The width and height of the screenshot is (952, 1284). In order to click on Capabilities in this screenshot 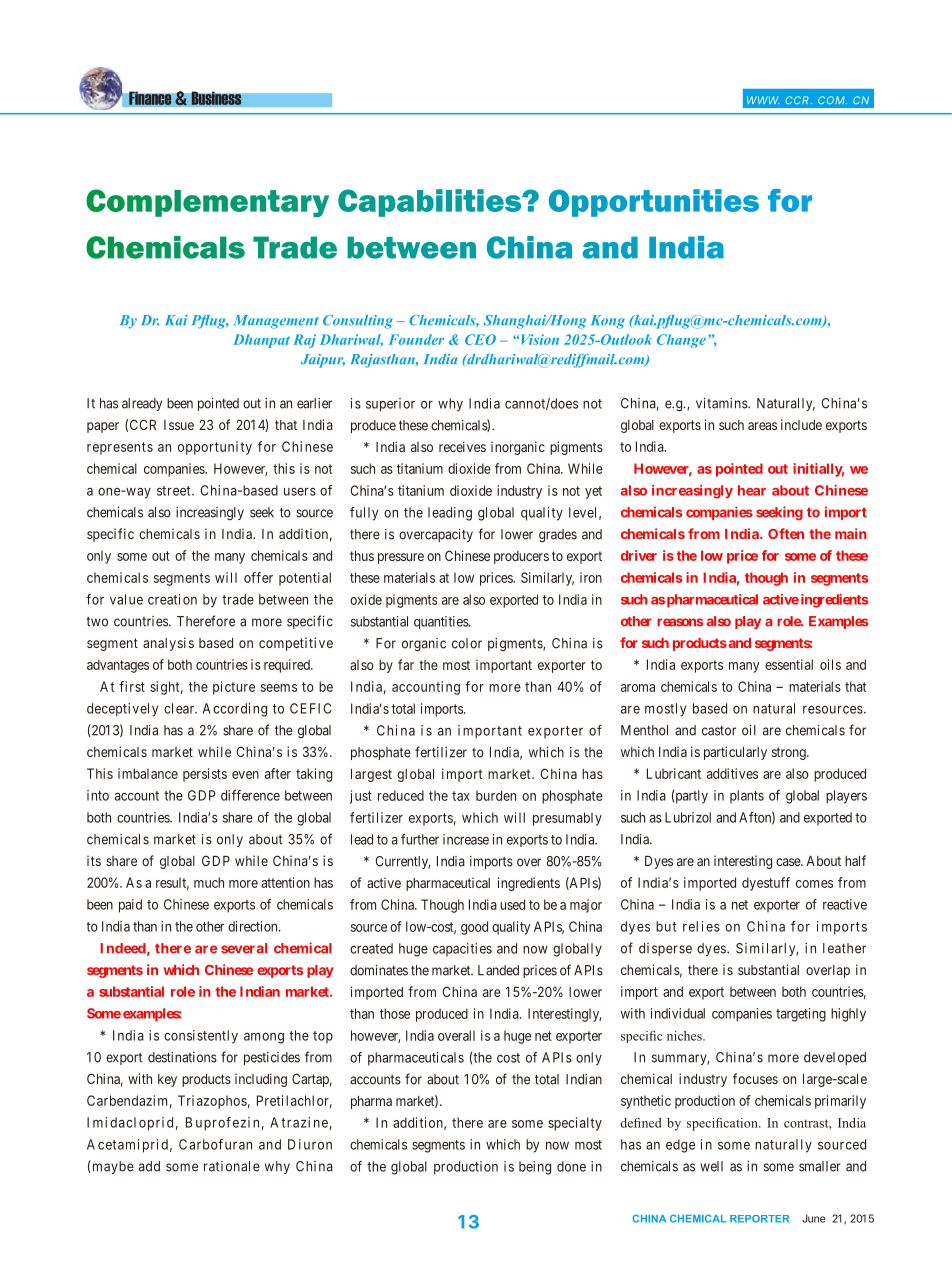, I will do `click(431, 203)`.
